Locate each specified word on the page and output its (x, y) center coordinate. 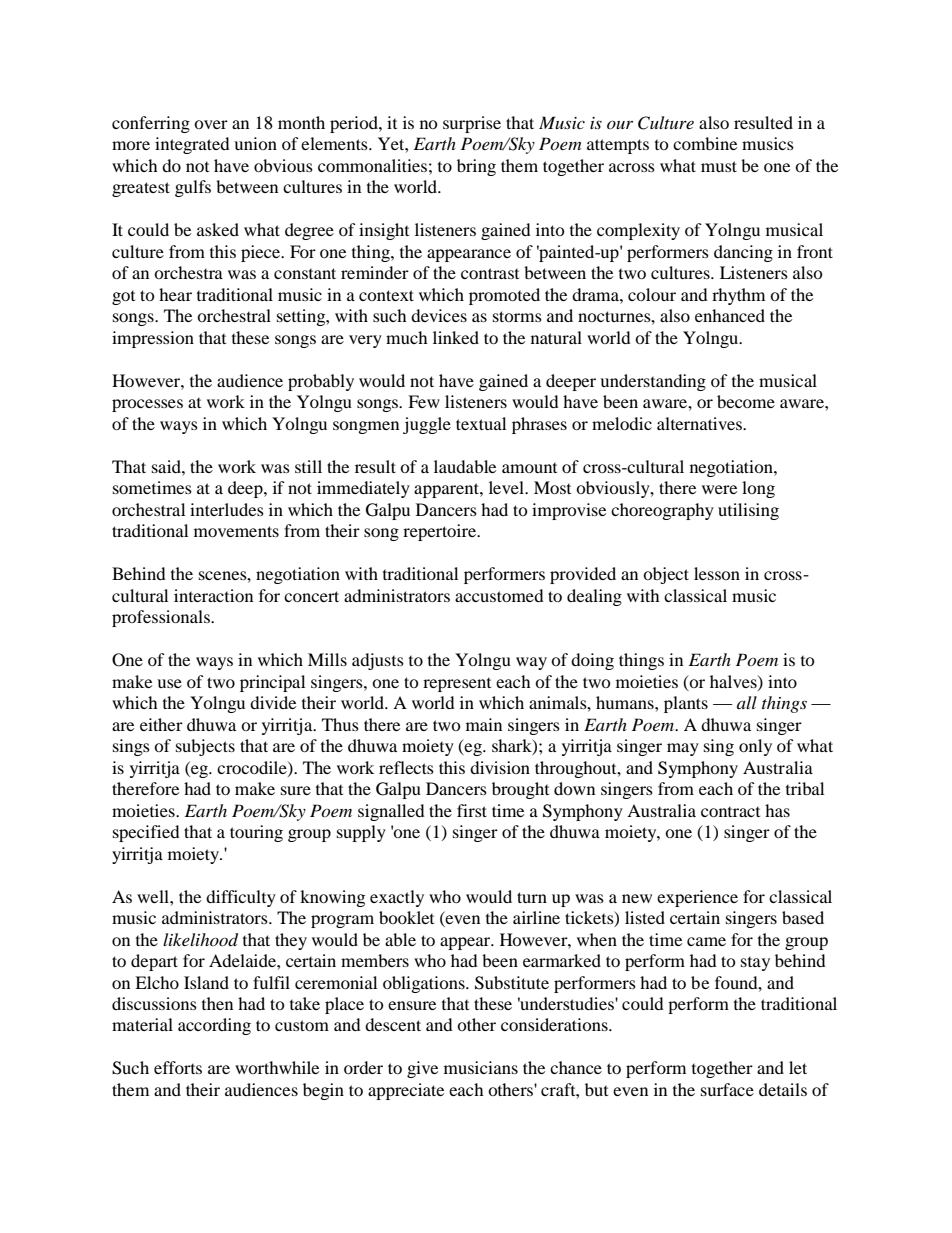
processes (147, 405)
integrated (192, 145)
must (719, 166)
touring (256, 833)
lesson (717, 573)
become (746, 401)
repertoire (441, 532)
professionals (162, 618)
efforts (178, 1067)
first (472, 810)
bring (476, 167)
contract (730, 812)
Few (424, 401)
